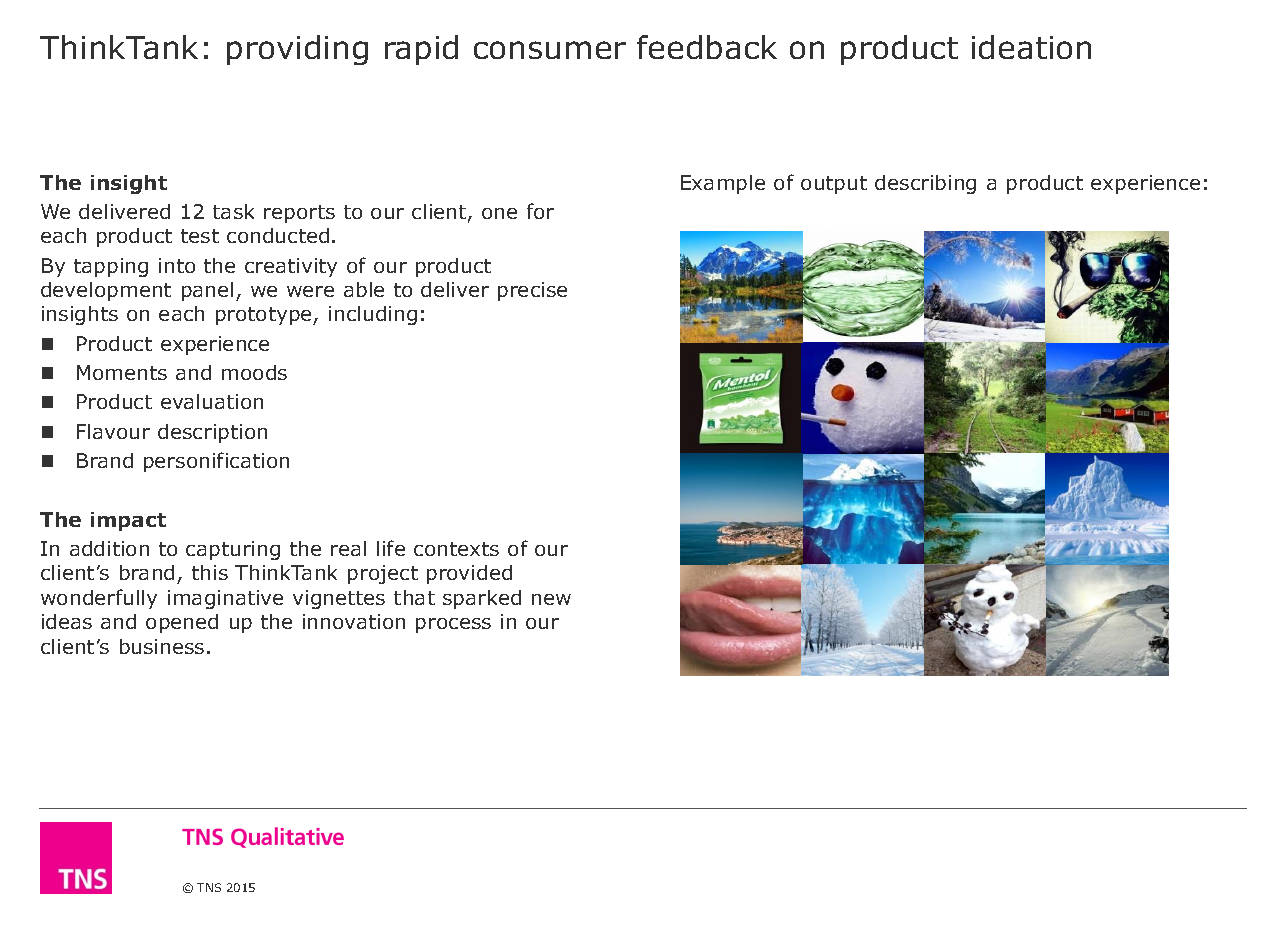  I want to click on providing, so click(297, 50).
